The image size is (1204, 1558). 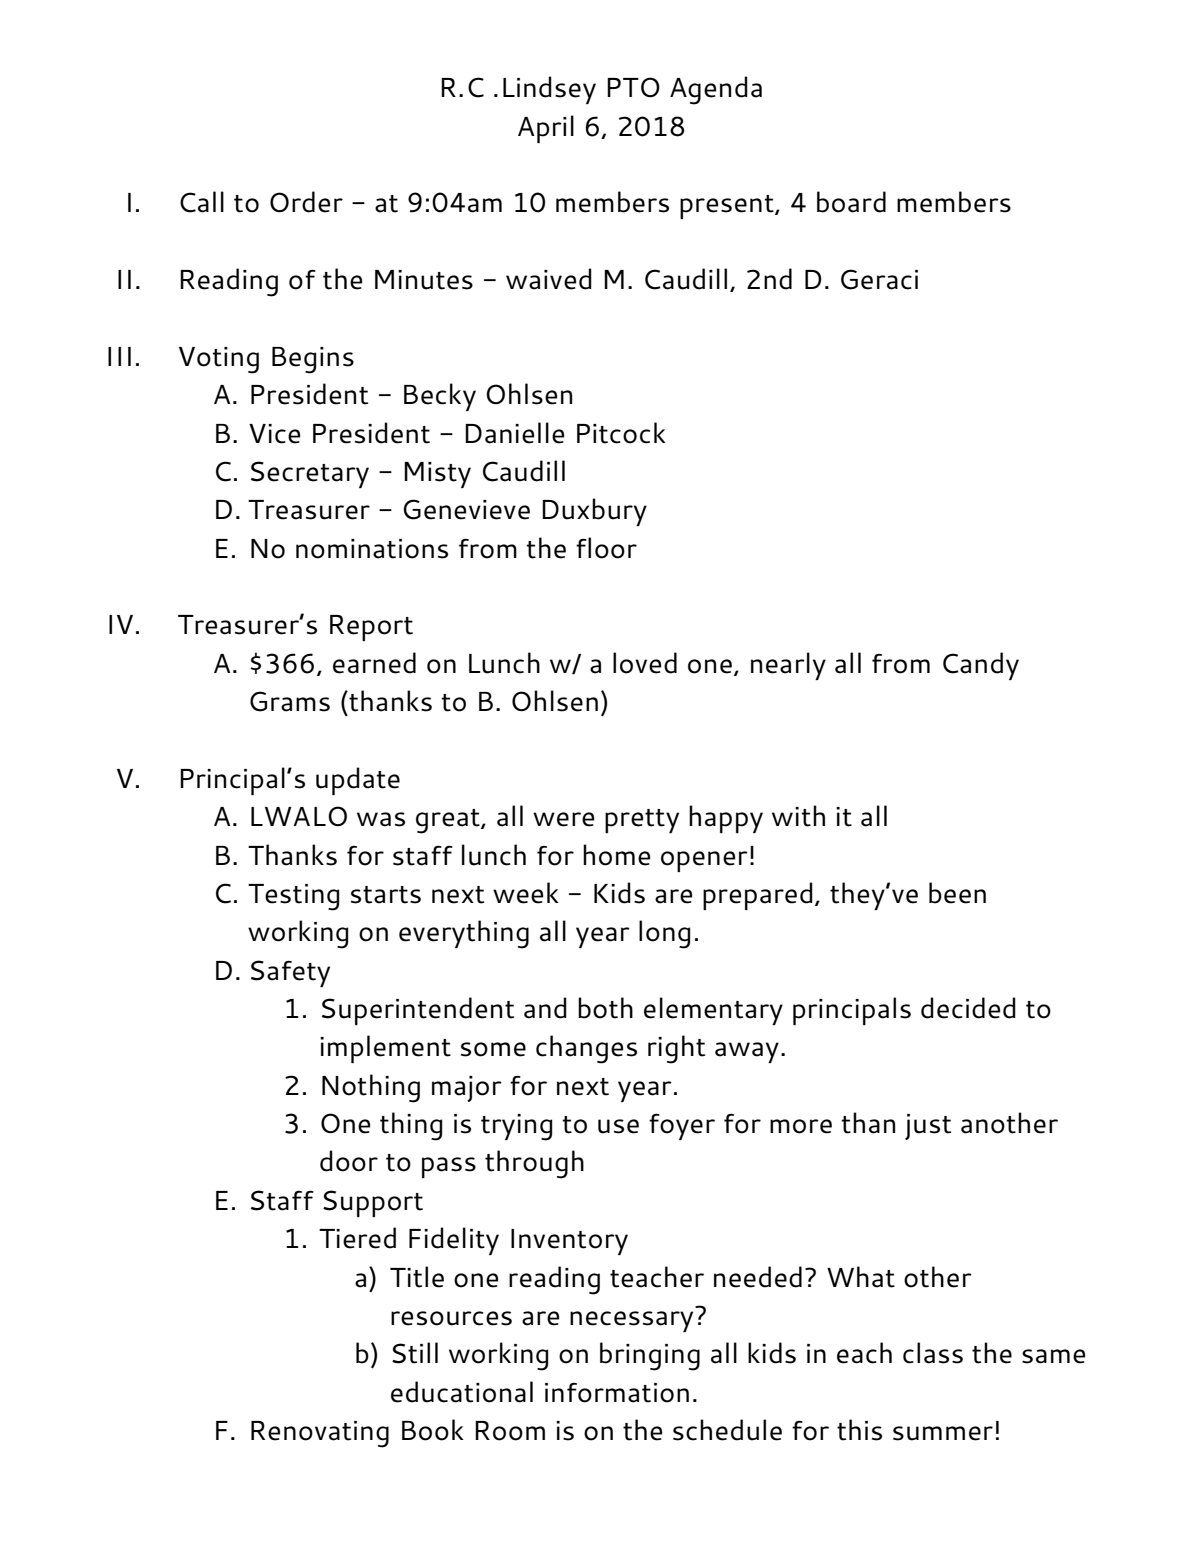 I want to click on Call, so click(x=202, y=202).
